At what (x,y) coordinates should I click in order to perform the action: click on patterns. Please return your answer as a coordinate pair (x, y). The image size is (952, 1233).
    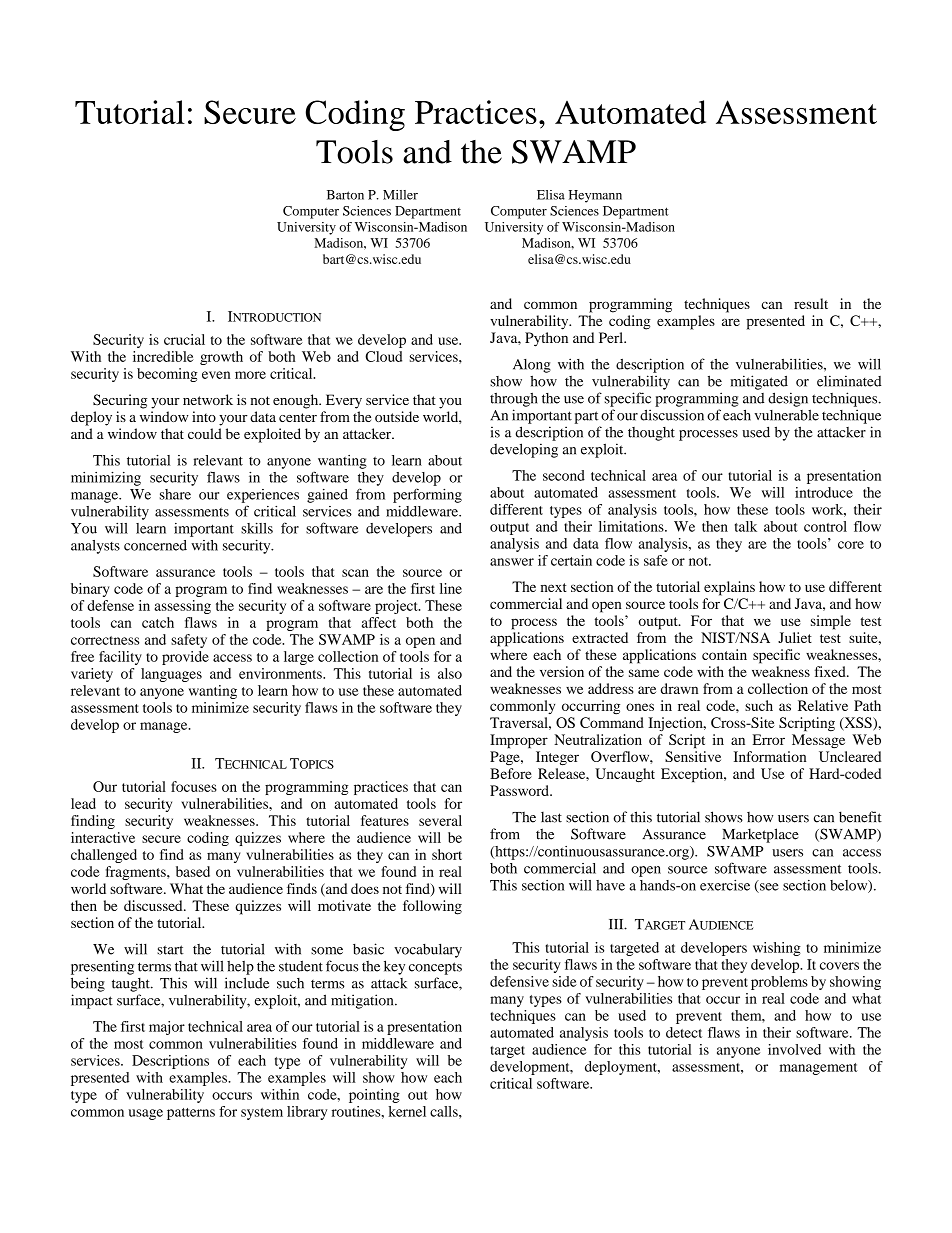
    Looking at the image, I should click on (191, 1114).
